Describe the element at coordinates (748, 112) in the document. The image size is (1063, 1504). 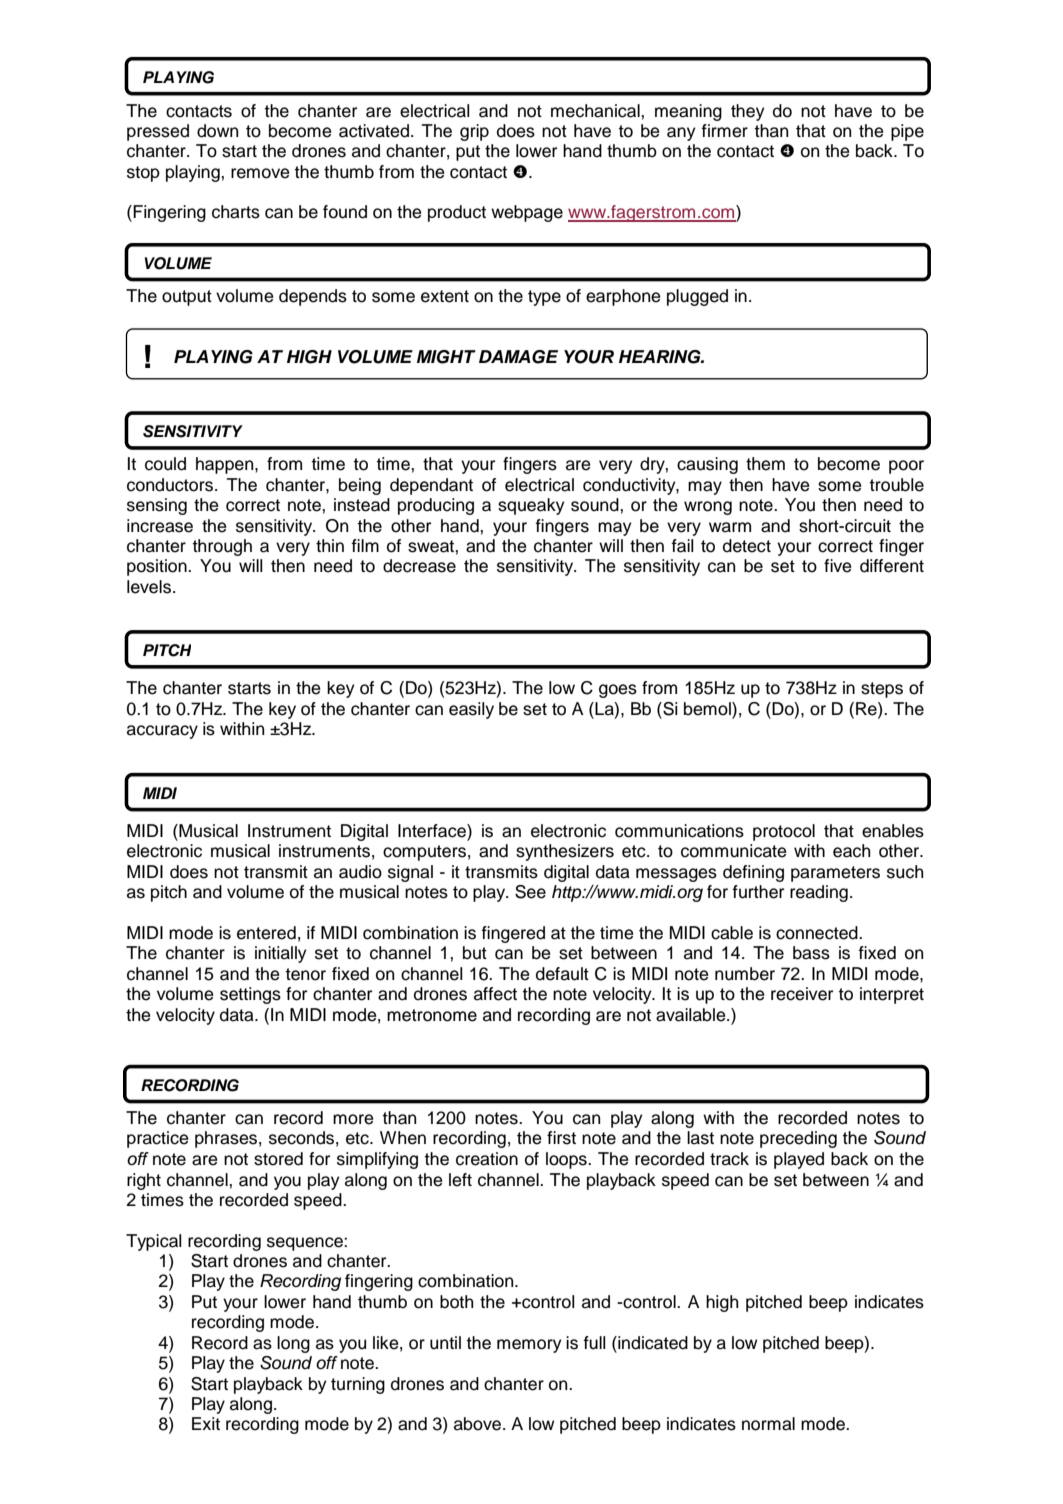
I see `they` at that location.
